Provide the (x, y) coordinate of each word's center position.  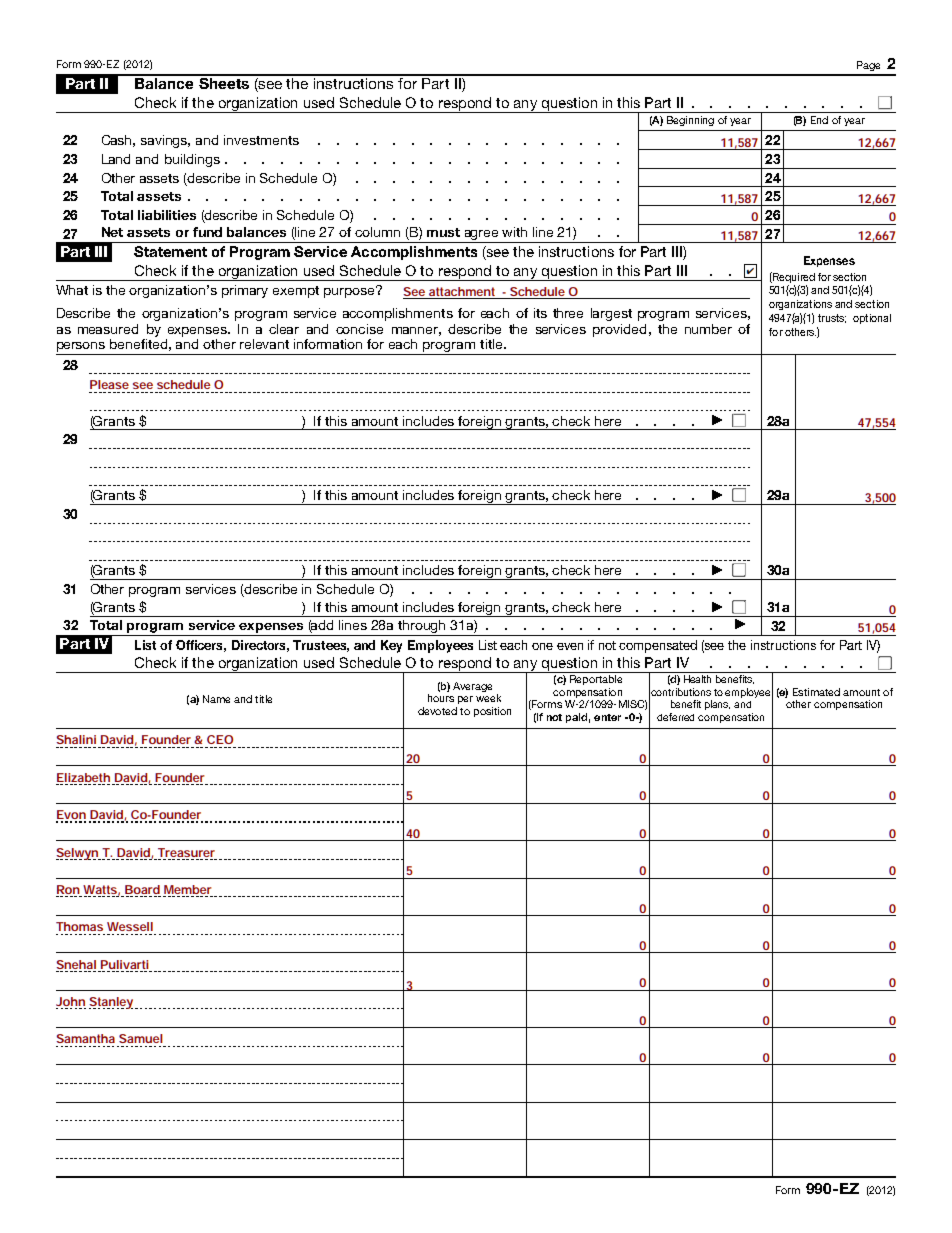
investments (261, 140)
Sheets (224, 82)
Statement (170, 251)
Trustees (321, 646)
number (708, 329)
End (819, 120)
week (488, 698)
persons (82, 348)
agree (481, 236)
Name (216, 699)
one (542, 646)
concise (359, 329)
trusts (832, 318)
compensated (658, 646)
